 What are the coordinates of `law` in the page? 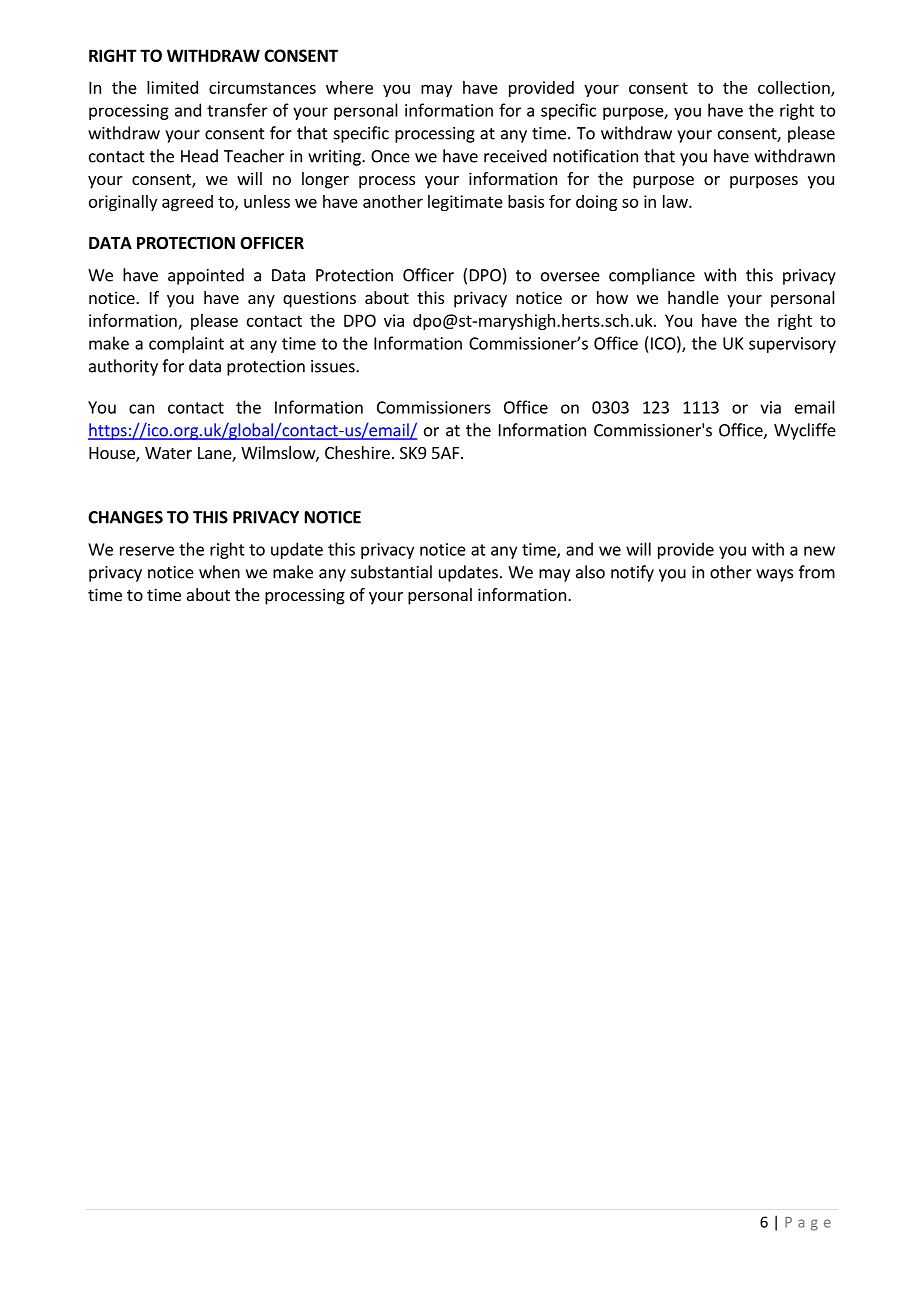 It's located at (676, 201).
